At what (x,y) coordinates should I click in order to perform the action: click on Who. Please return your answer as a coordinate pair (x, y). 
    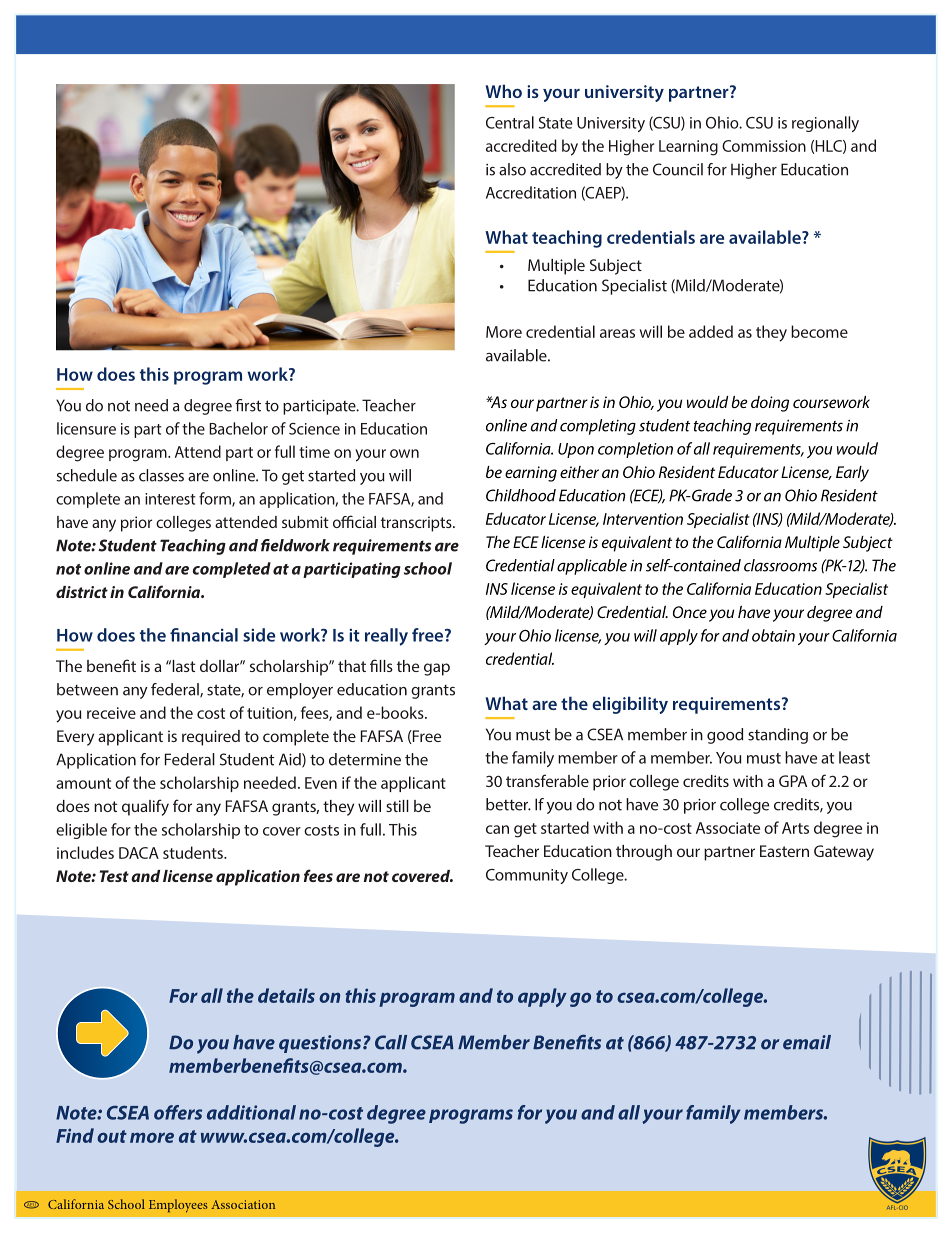
    Looking at the image, I should click on (504, 91).
